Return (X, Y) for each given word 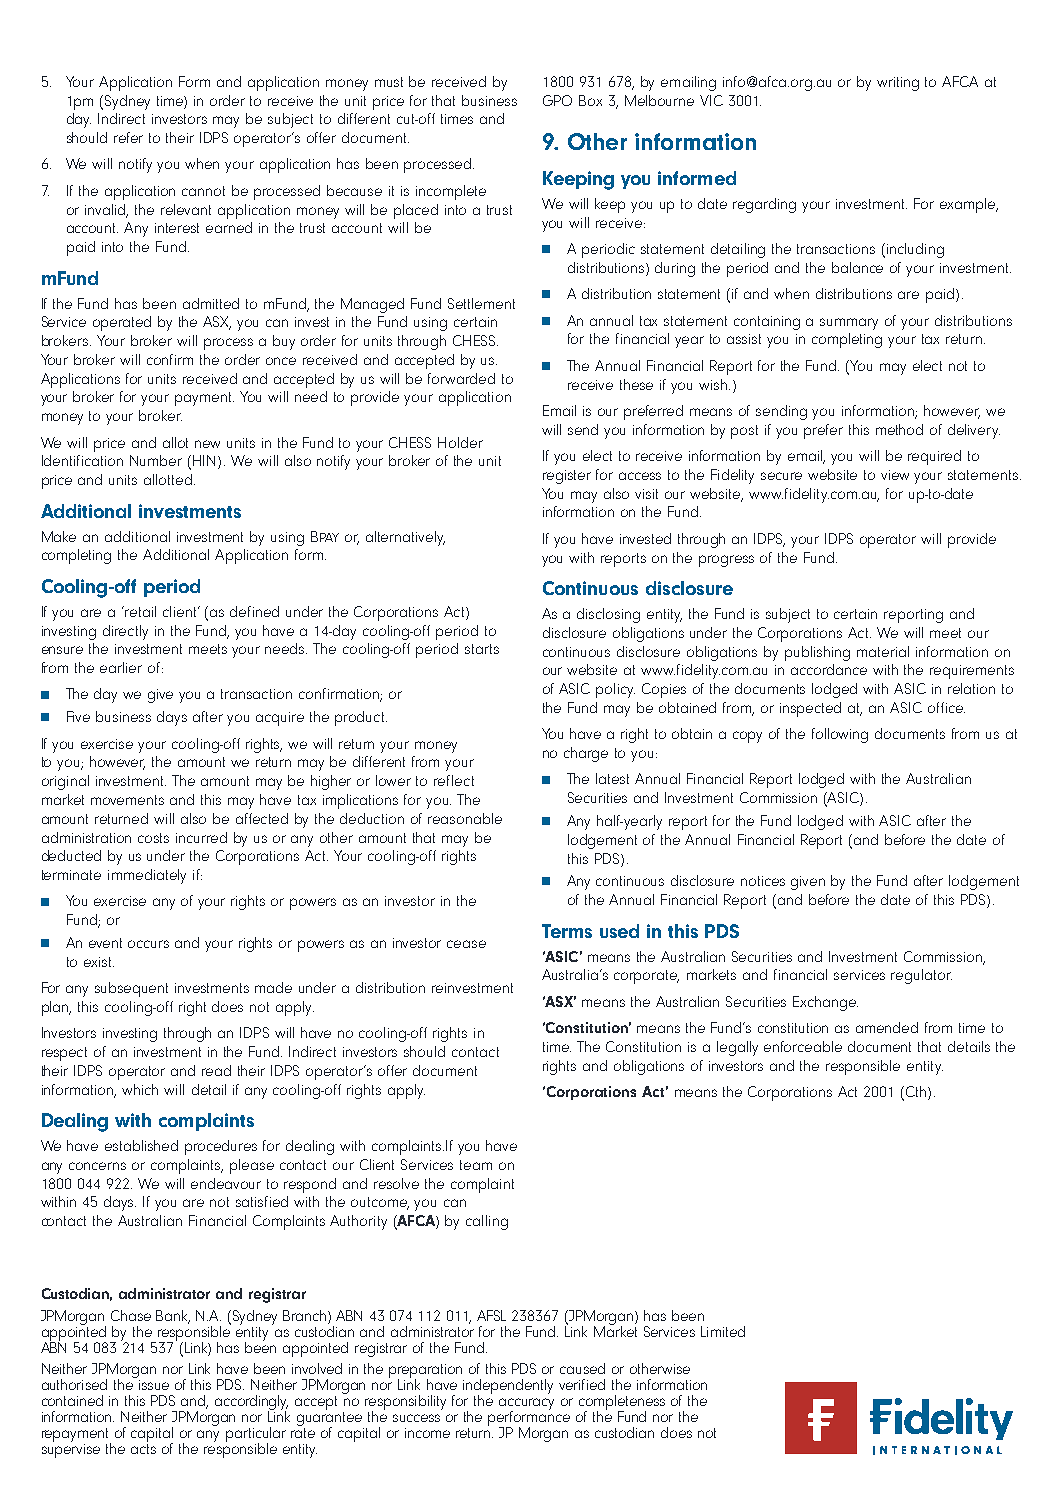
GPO (557, 100)
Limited (723, 1331)
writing (898, 84)
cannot (203, 191)
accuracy (526, 1405)
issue (152, 1383)
